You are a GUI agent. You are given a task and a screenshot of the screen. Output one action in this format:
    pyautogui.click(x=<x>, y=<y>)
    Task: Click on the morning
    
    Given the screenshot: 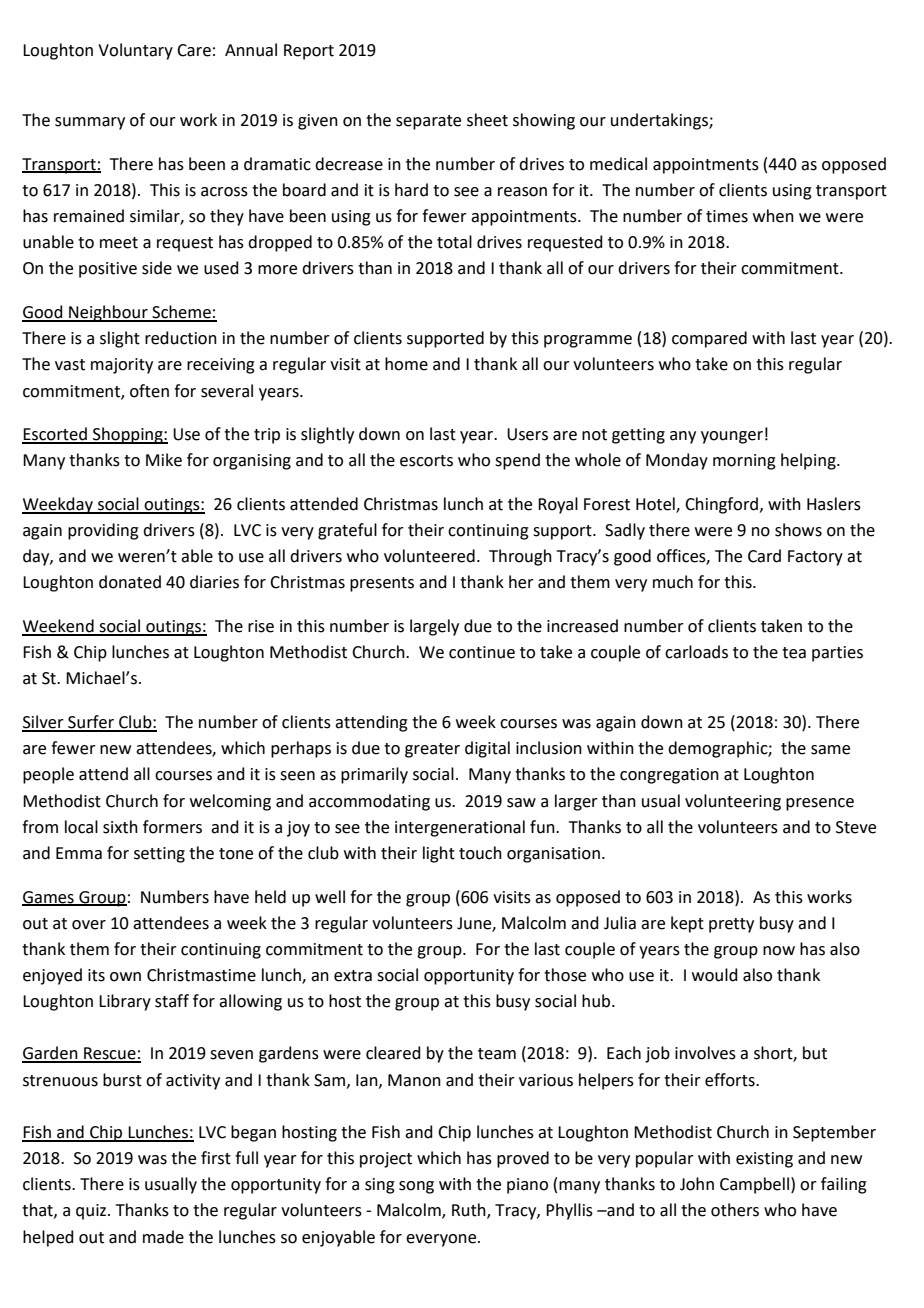 What is the action you would take?
    pyautogui.click(x=744, y=462)
